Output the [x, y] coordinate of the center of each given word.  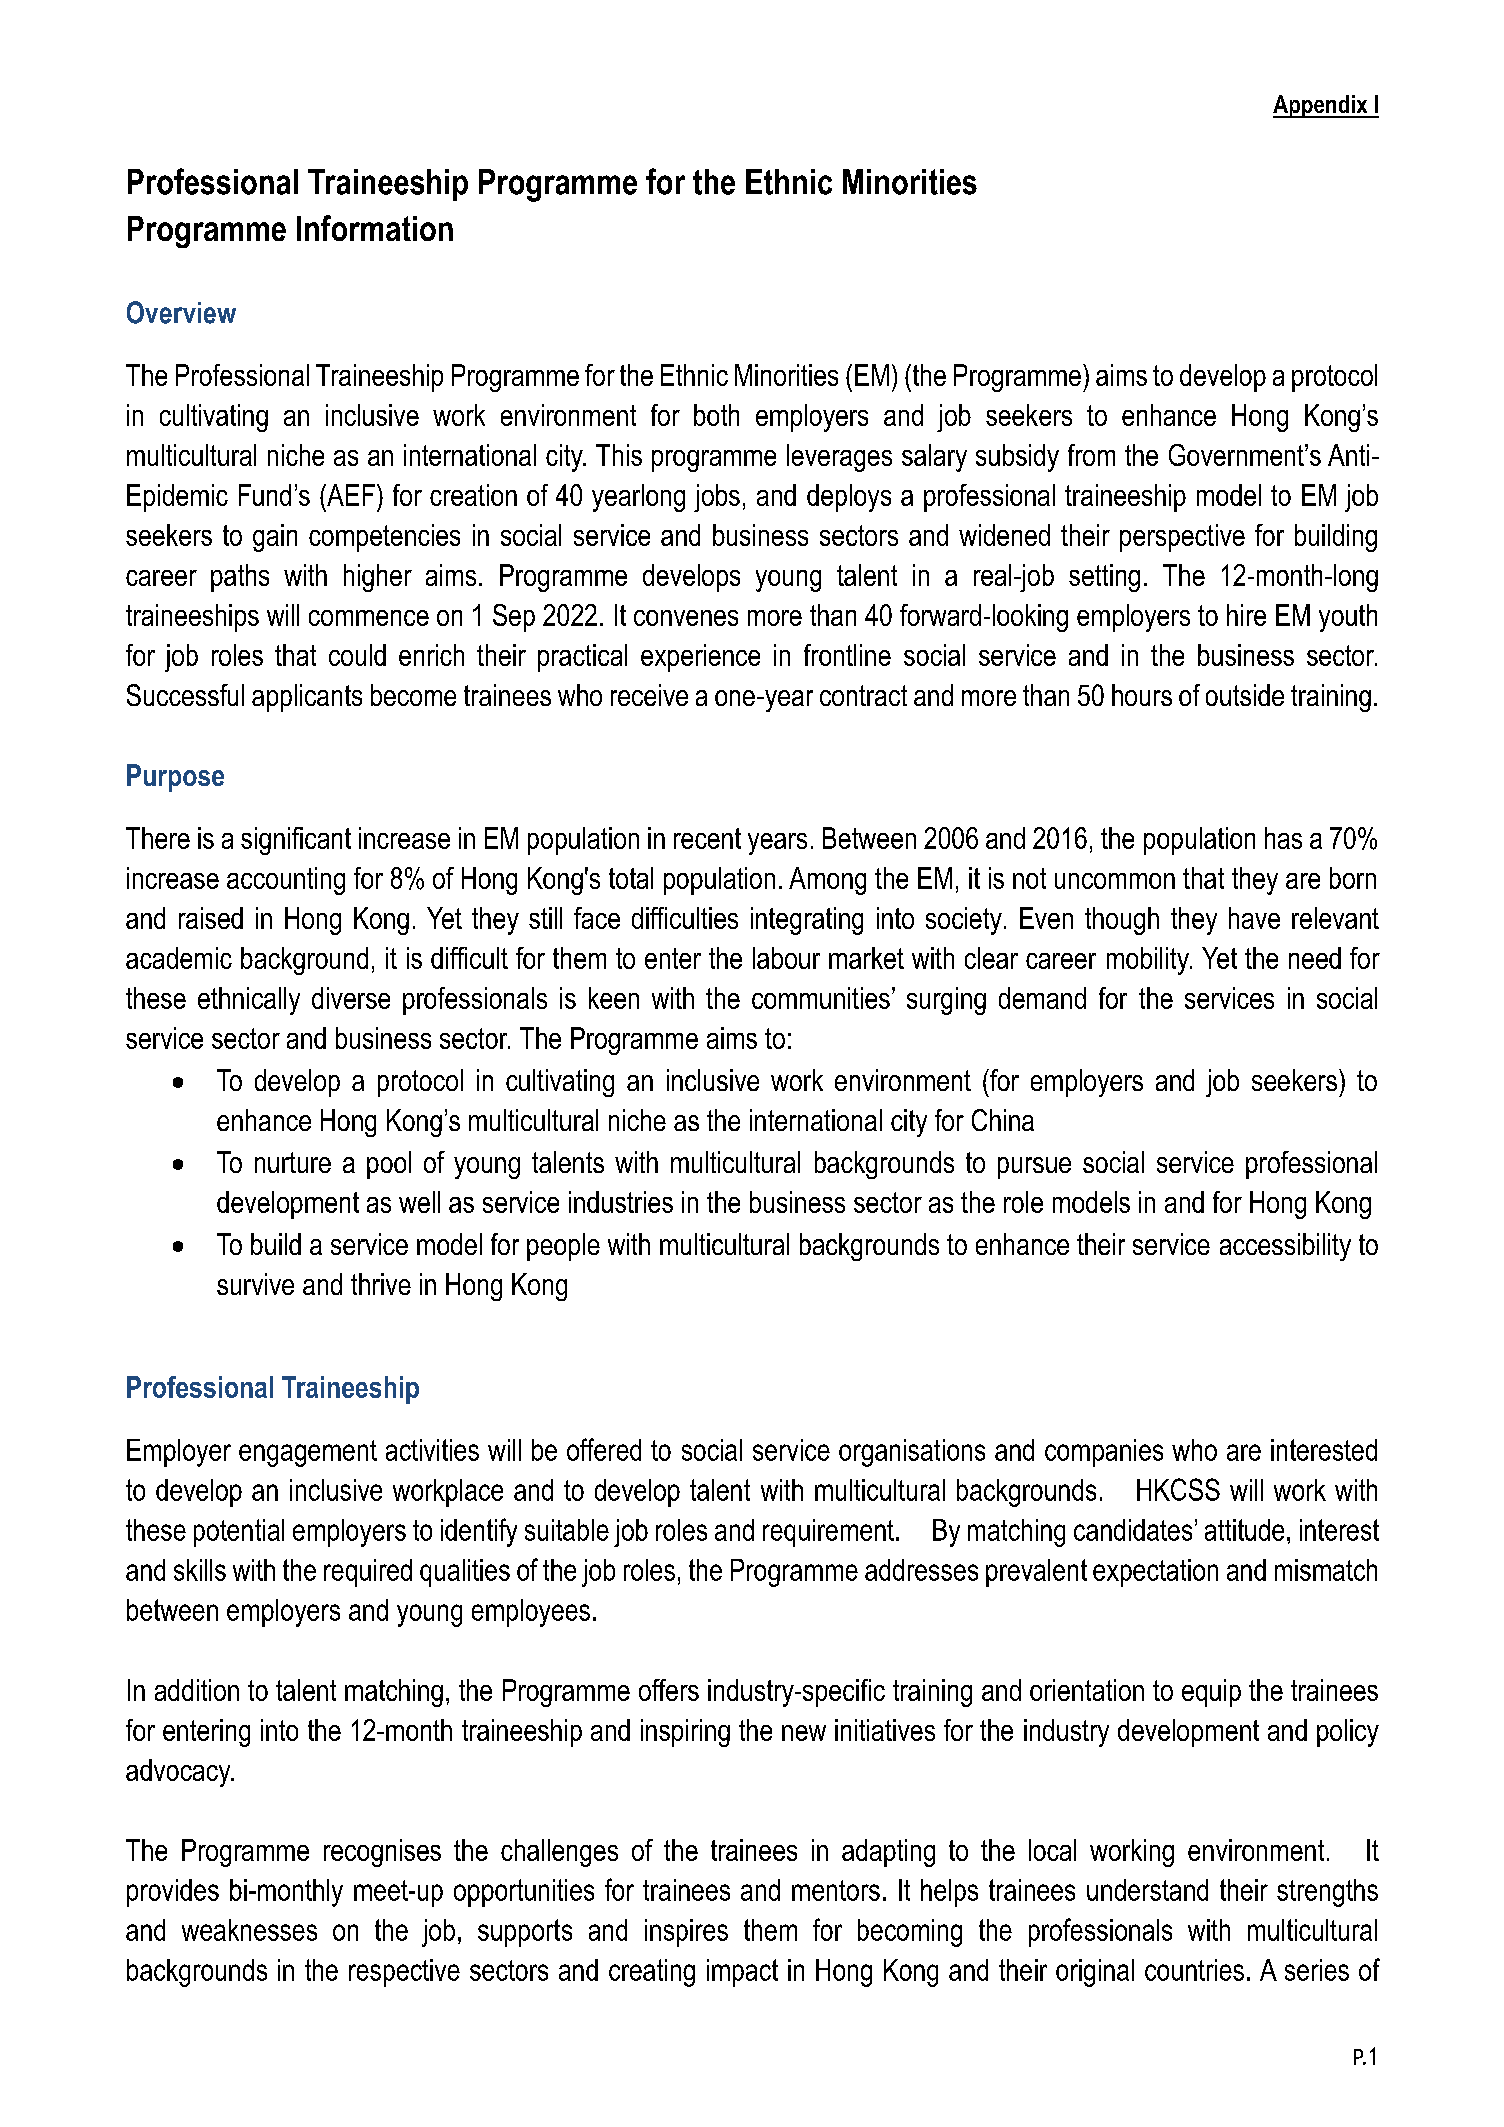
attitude [1244, 1530]
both [716, 415]
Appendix [1321, 106]
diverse [351, 998]
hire [1246, 615]
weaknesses [249, 1930]
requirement [828, 1533]
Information [375, 228]
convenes [686, 618]
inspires [686, 1933]
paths [240, 578]
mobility [1149, 961]
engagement [308, 1453]
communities [821, 998]
